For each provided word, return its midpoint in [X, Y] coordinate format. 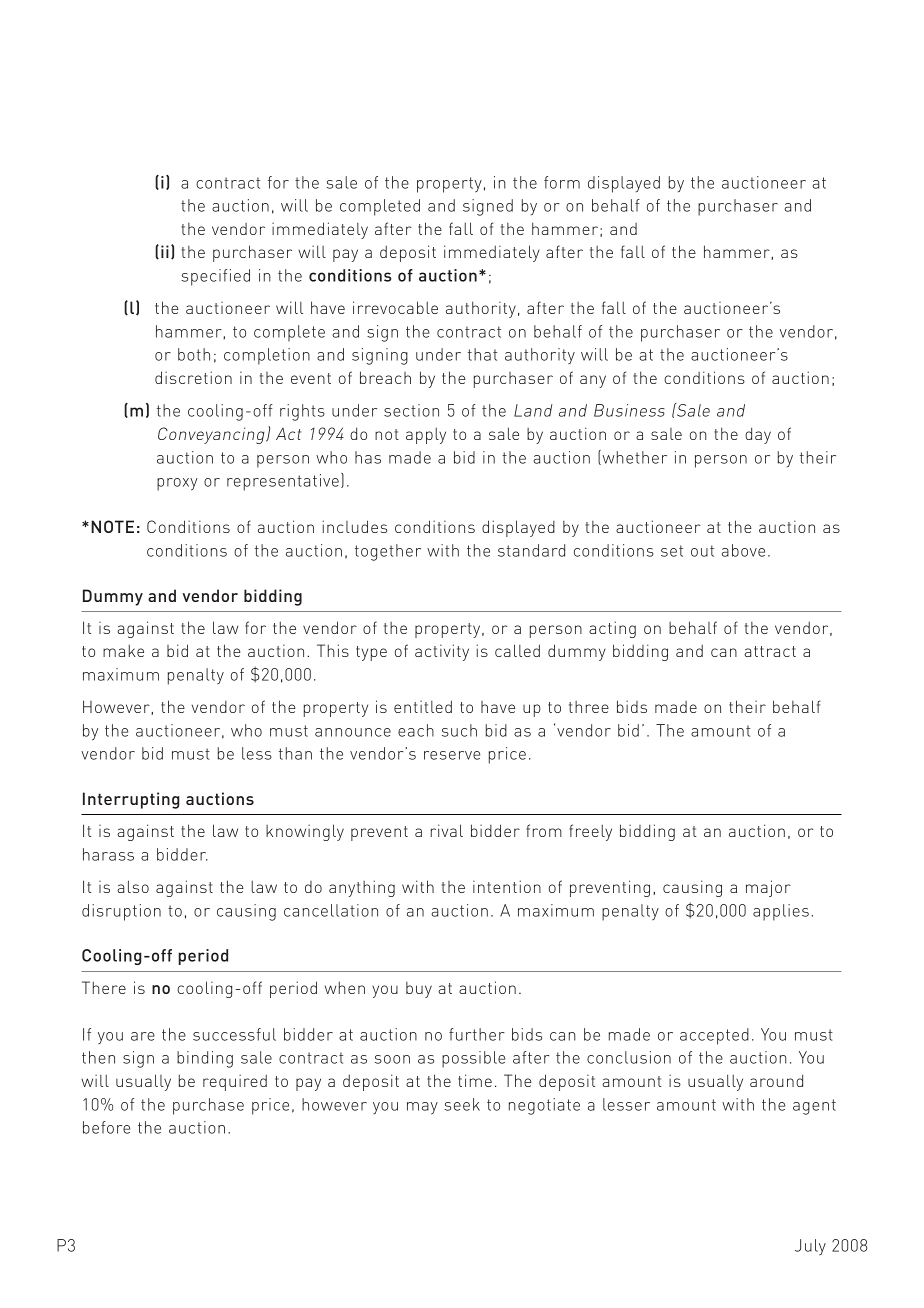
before [106, 1127]
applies [781, 912]
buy [419, 990]
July [810, 1247]
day [758, 435]
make [123, 650]
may [422, 1108]
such [459, 730]
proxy [177, 484]
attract [770, 651]
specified [215, 277]
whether [633, 457]
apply [426, 435]
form [562, 182]
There [104, 987]
